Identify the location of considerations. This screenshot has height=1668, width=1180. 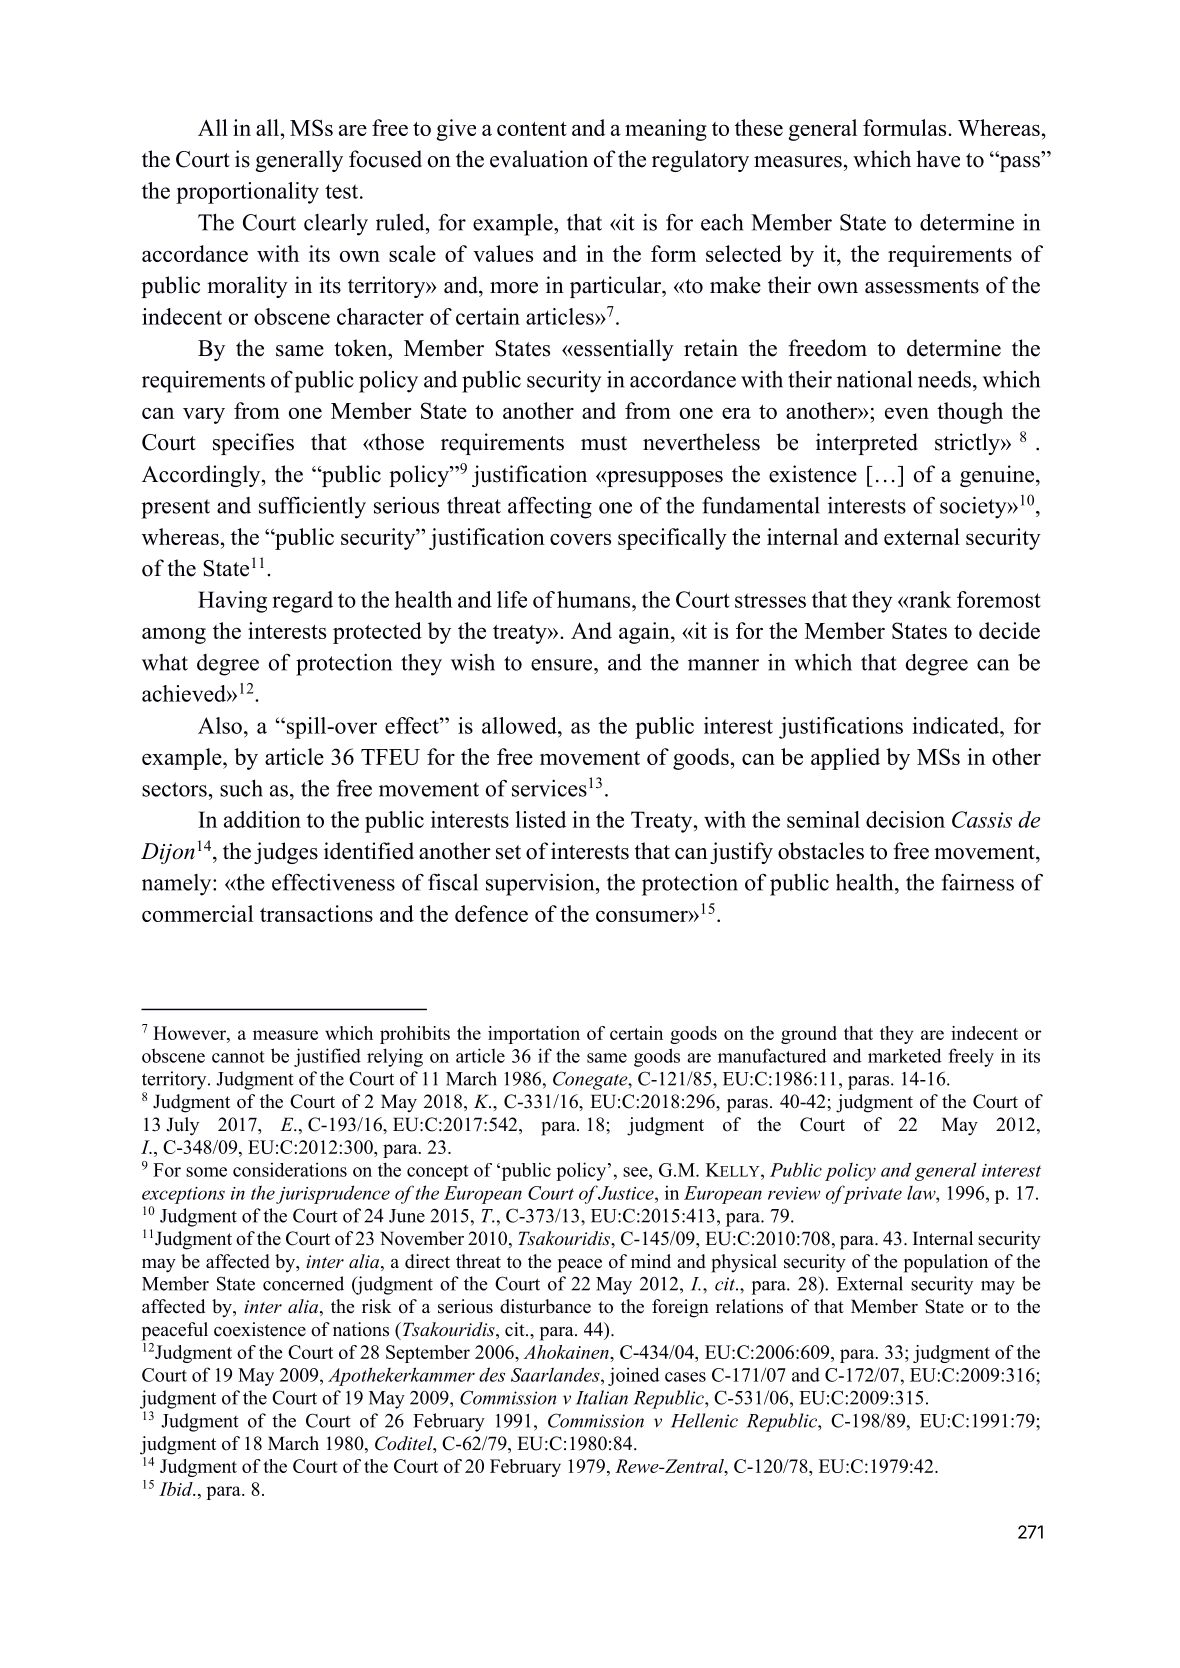
(290, 1169).
